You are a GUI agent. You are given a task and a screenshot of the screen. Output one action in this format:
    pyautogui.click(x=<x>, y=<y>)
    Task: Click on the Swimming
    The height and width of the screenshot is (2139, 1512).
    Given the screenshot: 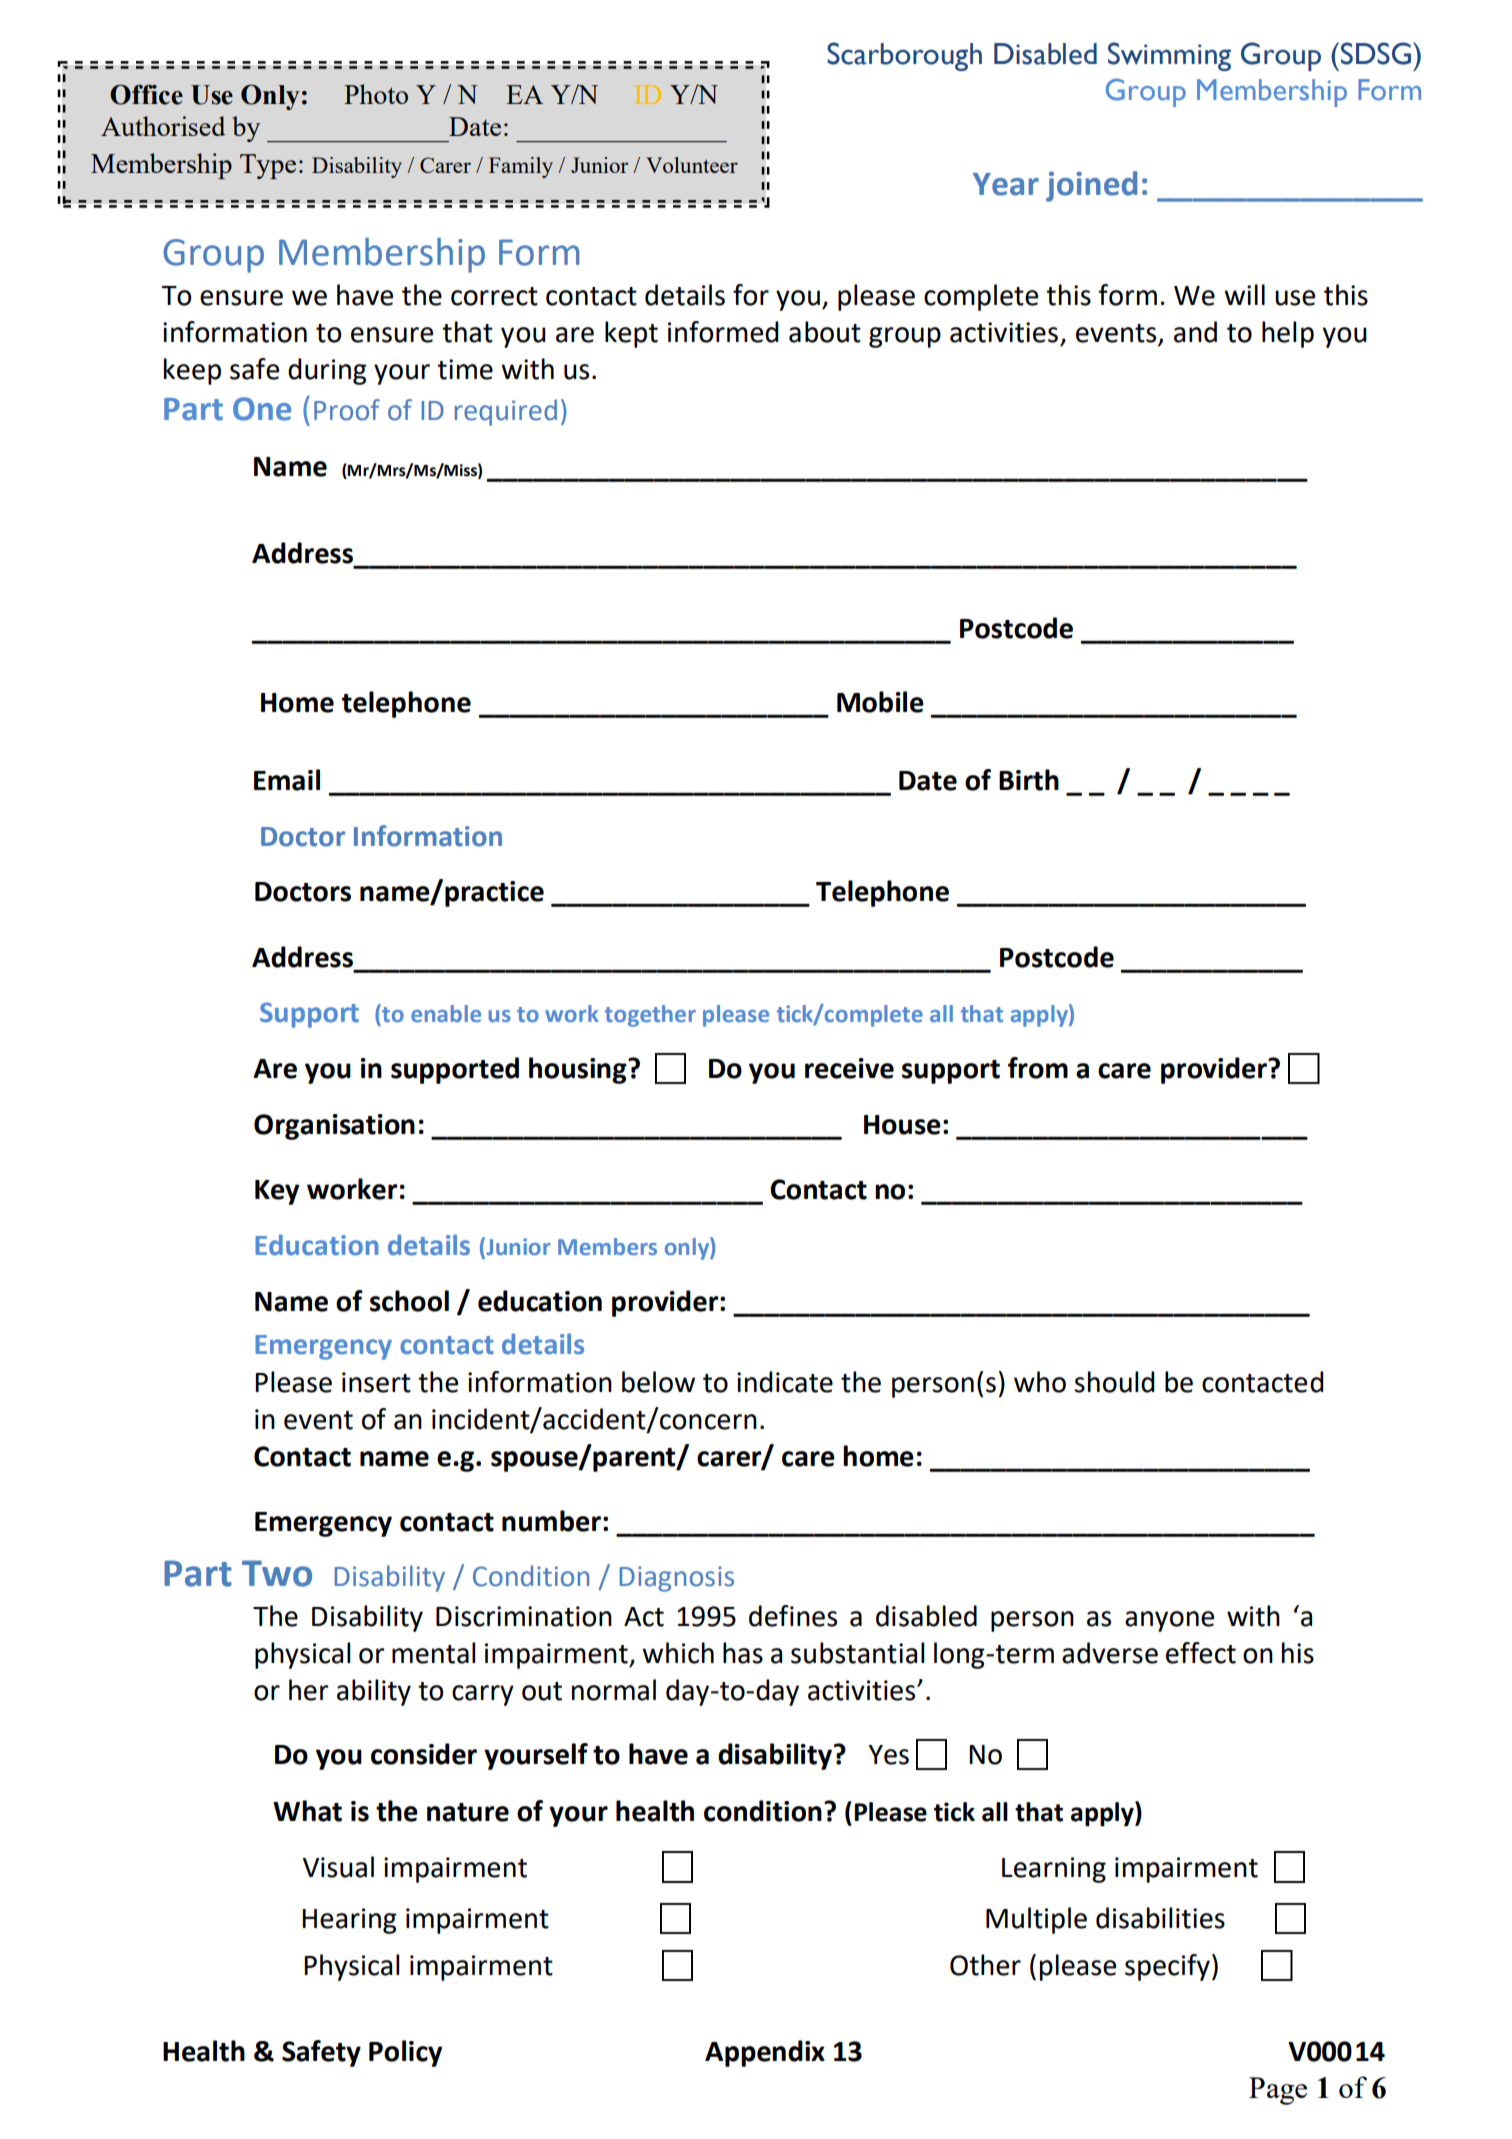 What is the action you would take?
    pyautogui.click(x=1169, y=56)
